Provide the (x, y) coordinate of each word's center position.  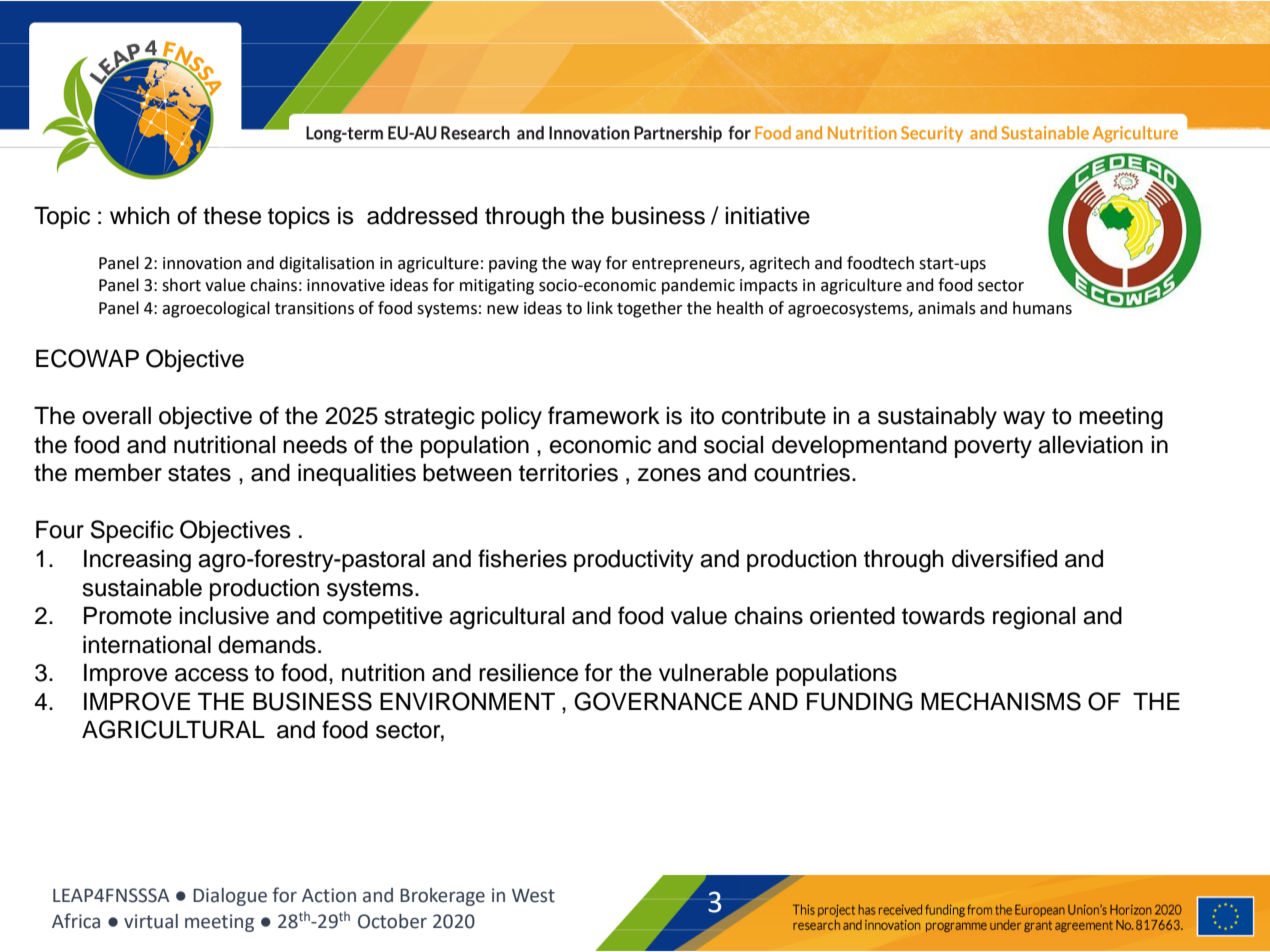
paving (513, 265)
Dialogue (230, 897)
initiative (767, 215)
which (140, 215)
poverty (993, 447)
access (211, 675)
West (533, 896)
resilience (528, 672)
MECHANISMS (1001, 701)
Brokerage (442, 897)
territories (568, 472)
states (199, 473)
